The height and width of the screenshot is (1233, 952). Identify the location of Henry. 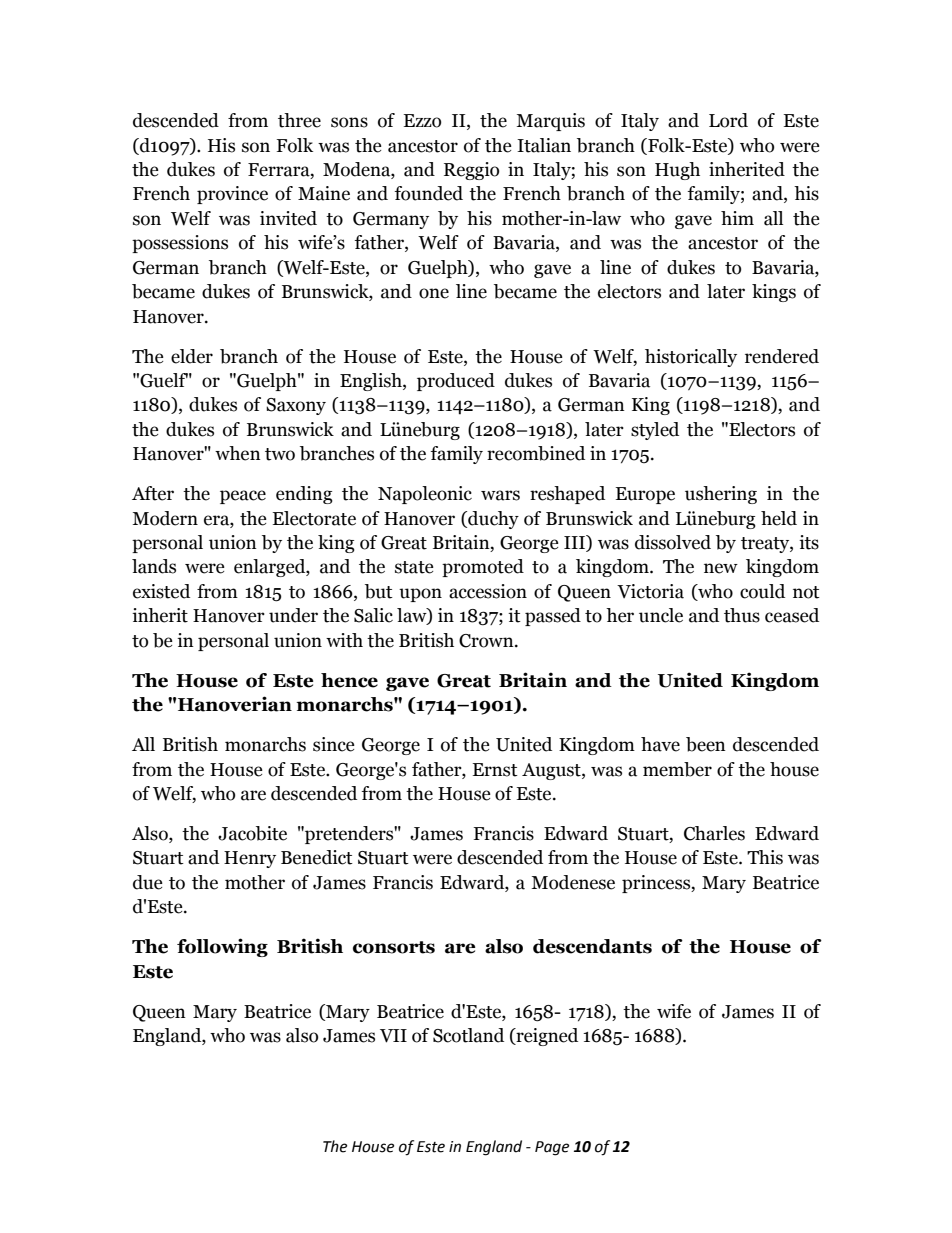
(250, 859).
